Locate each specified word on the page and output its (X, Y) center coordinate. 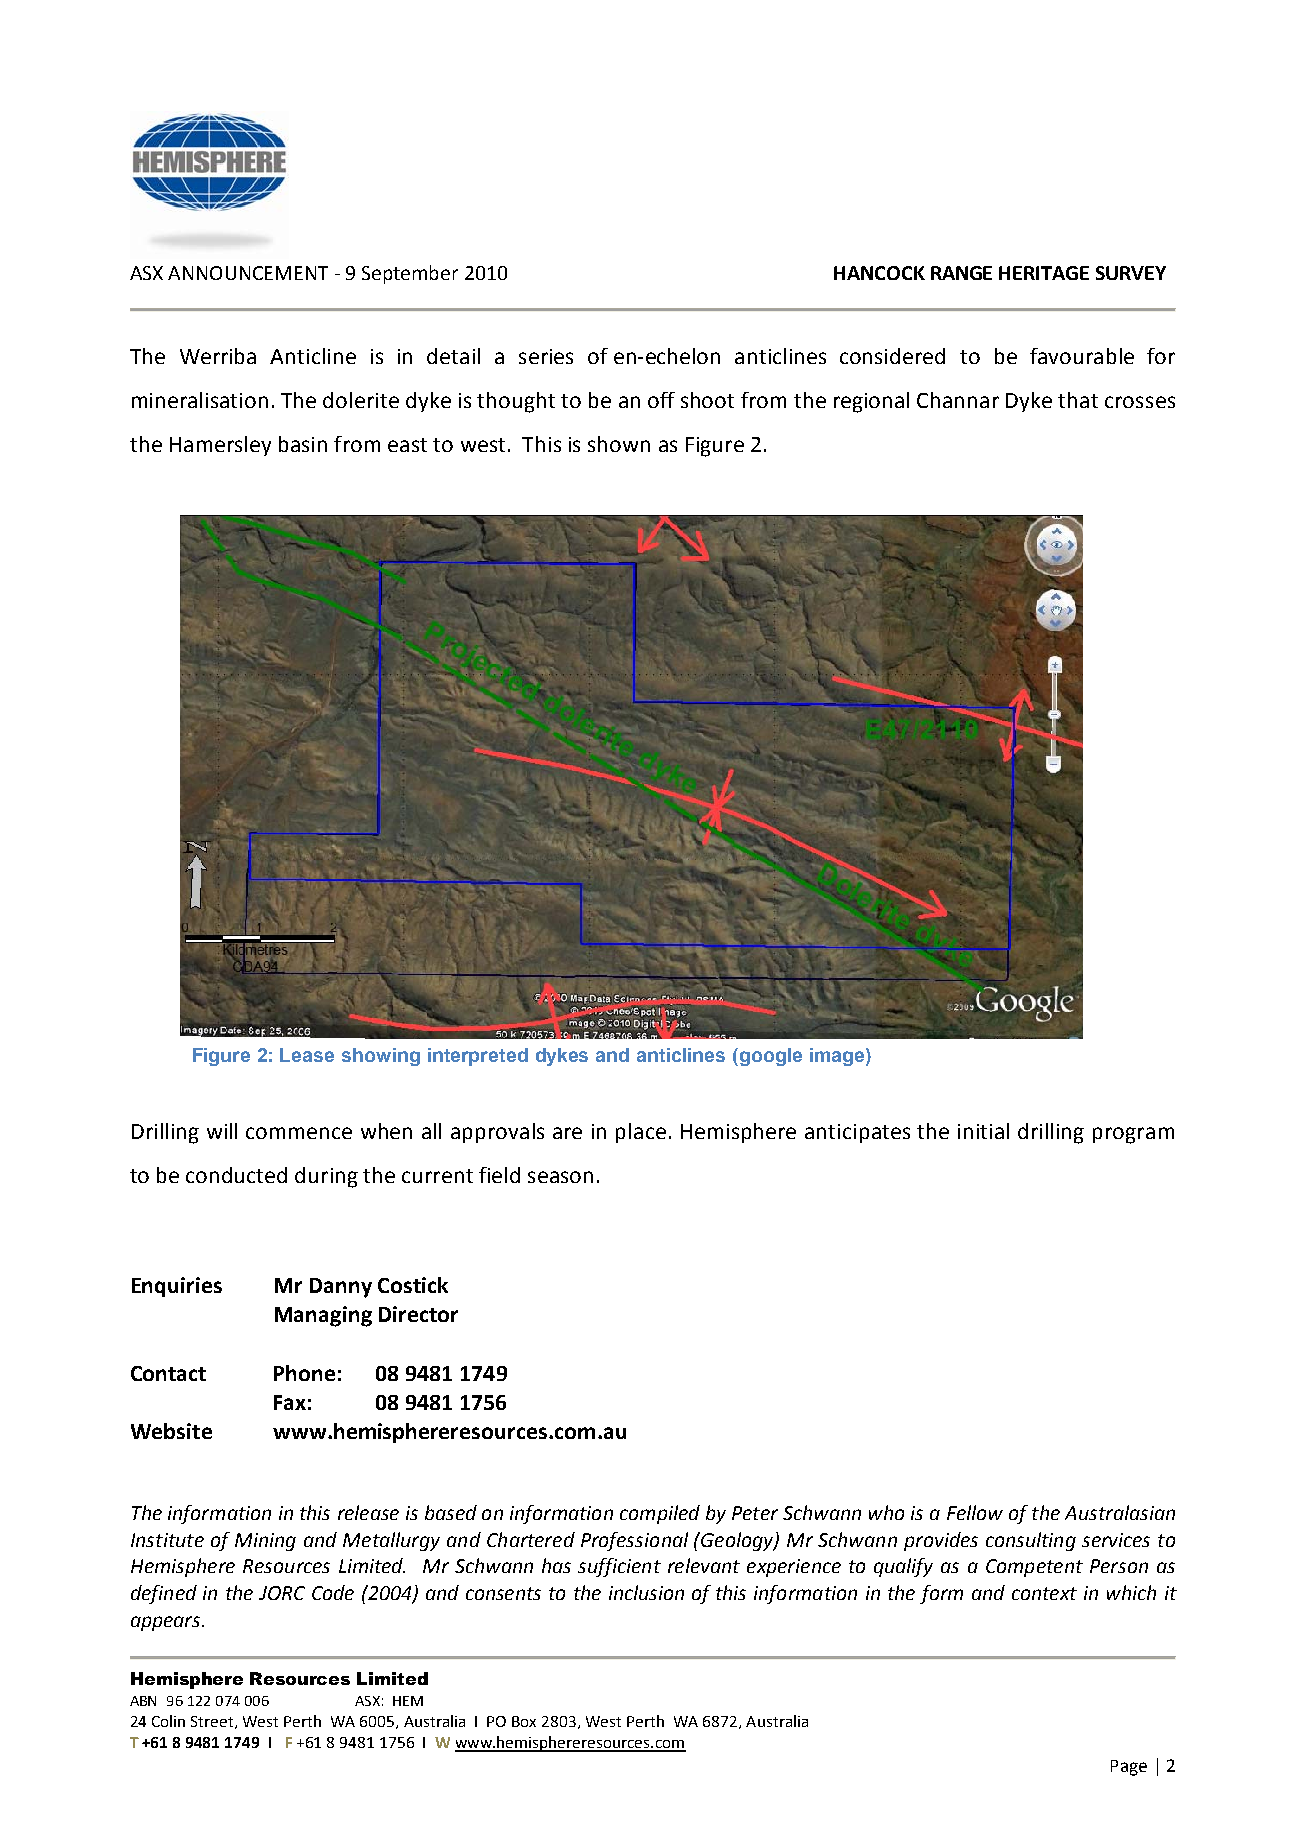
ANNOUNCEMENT (248, 273)
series (546, 356)
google (769, 1057)
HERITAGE (1044, 273)
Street (213, 1722)
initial (983, 1131)
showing (381, 1057)
